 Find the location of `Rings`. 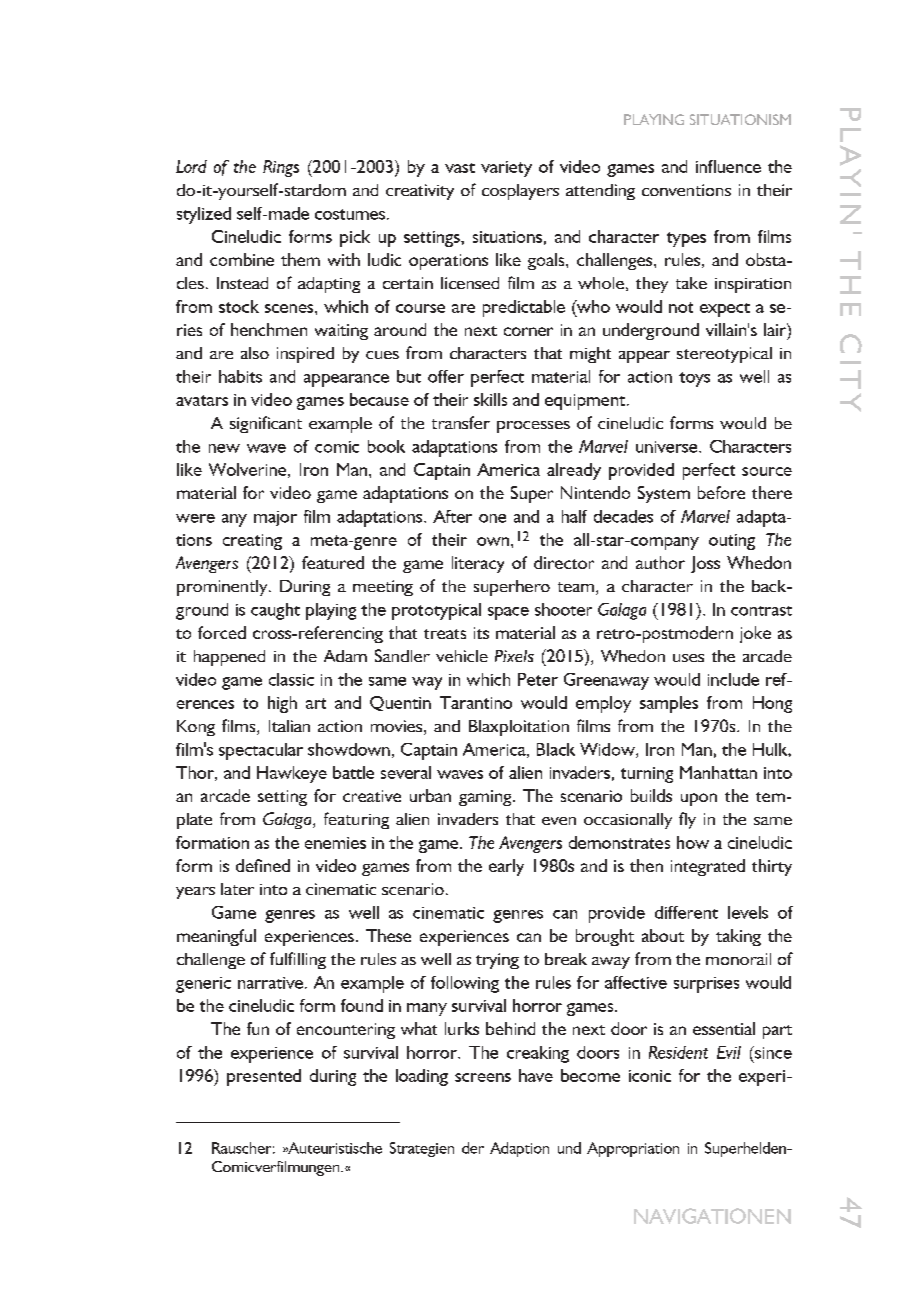

Rings is located at coordinates (281, 168).
